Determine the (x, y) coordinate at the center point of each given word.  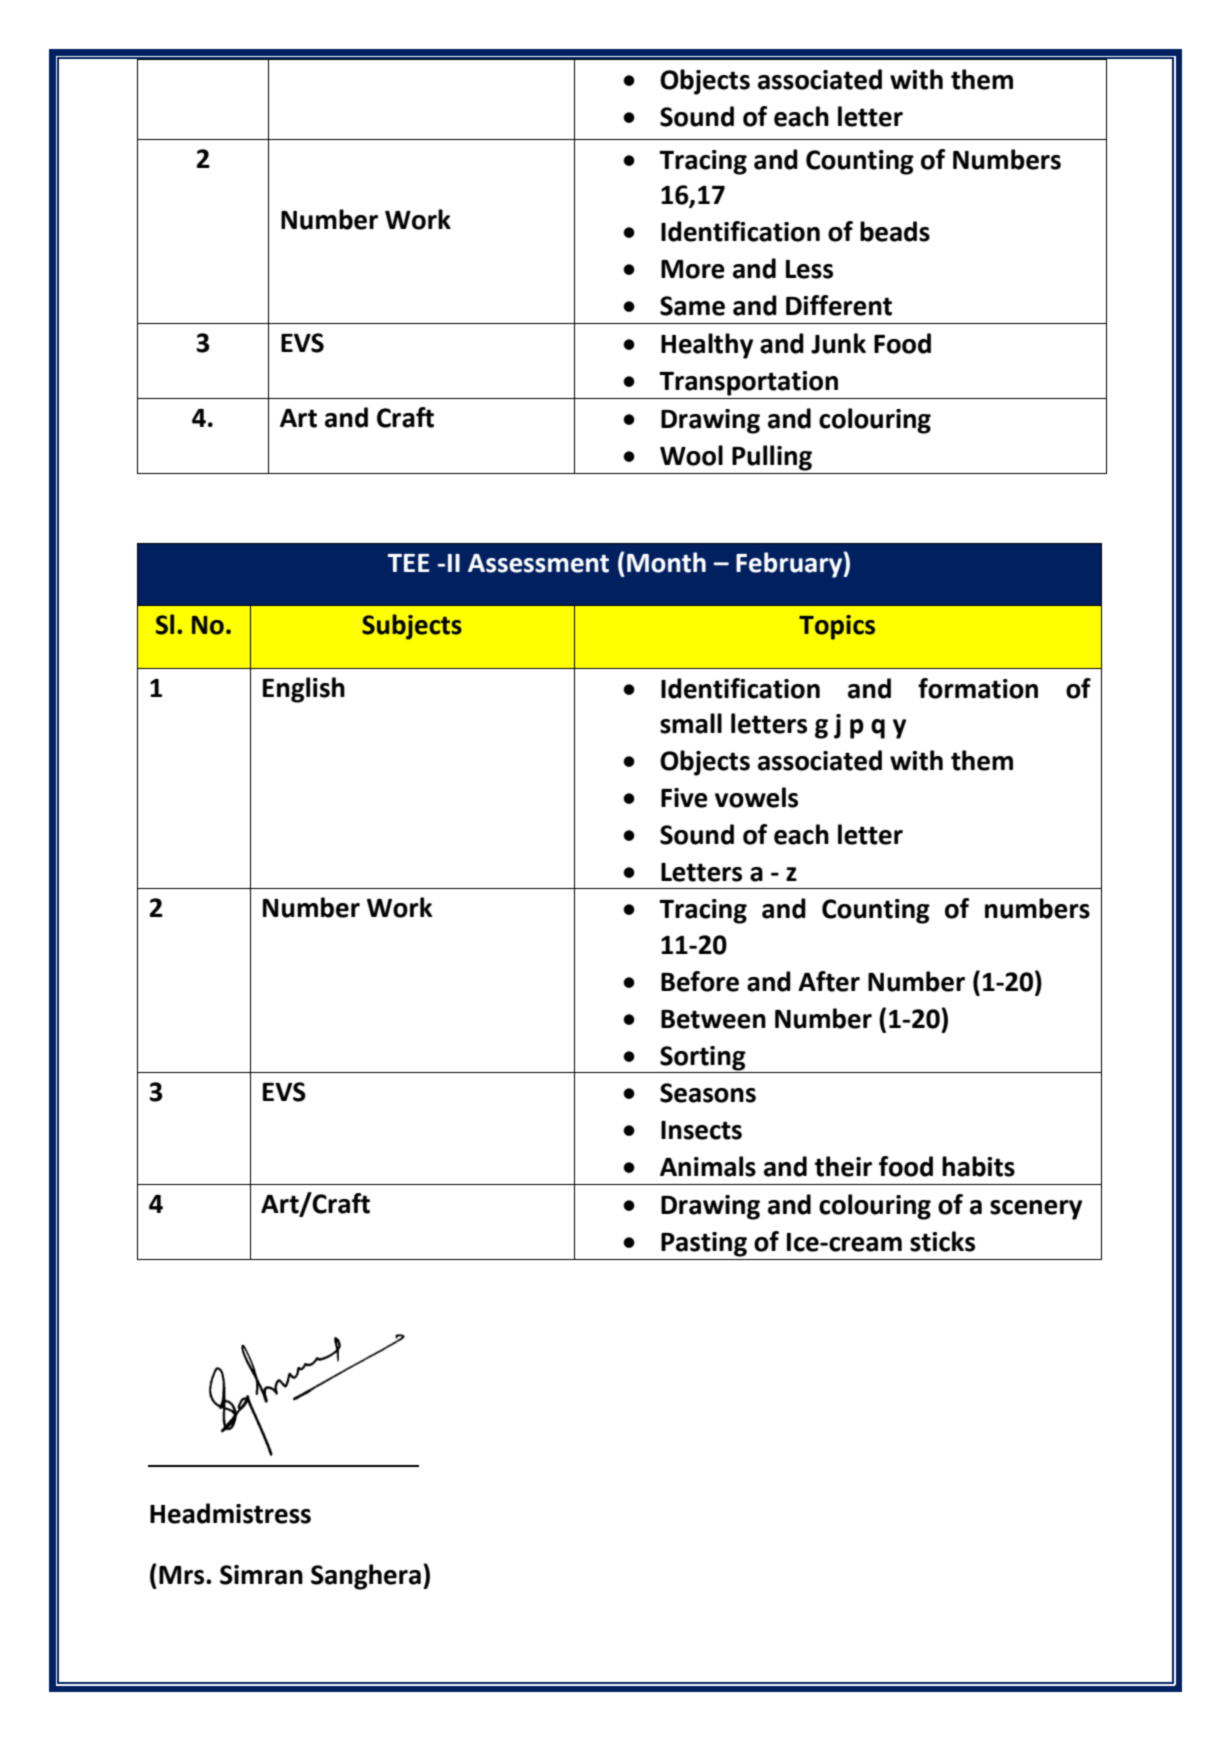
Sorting (703, 1058)
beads (895, 231)
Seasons (708, 1093)
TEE (408, 563)
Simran (261, 1575)
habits (978, 1166)
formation (978, 688)
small (691, 723)
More (693, 269)
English (304, 690)
